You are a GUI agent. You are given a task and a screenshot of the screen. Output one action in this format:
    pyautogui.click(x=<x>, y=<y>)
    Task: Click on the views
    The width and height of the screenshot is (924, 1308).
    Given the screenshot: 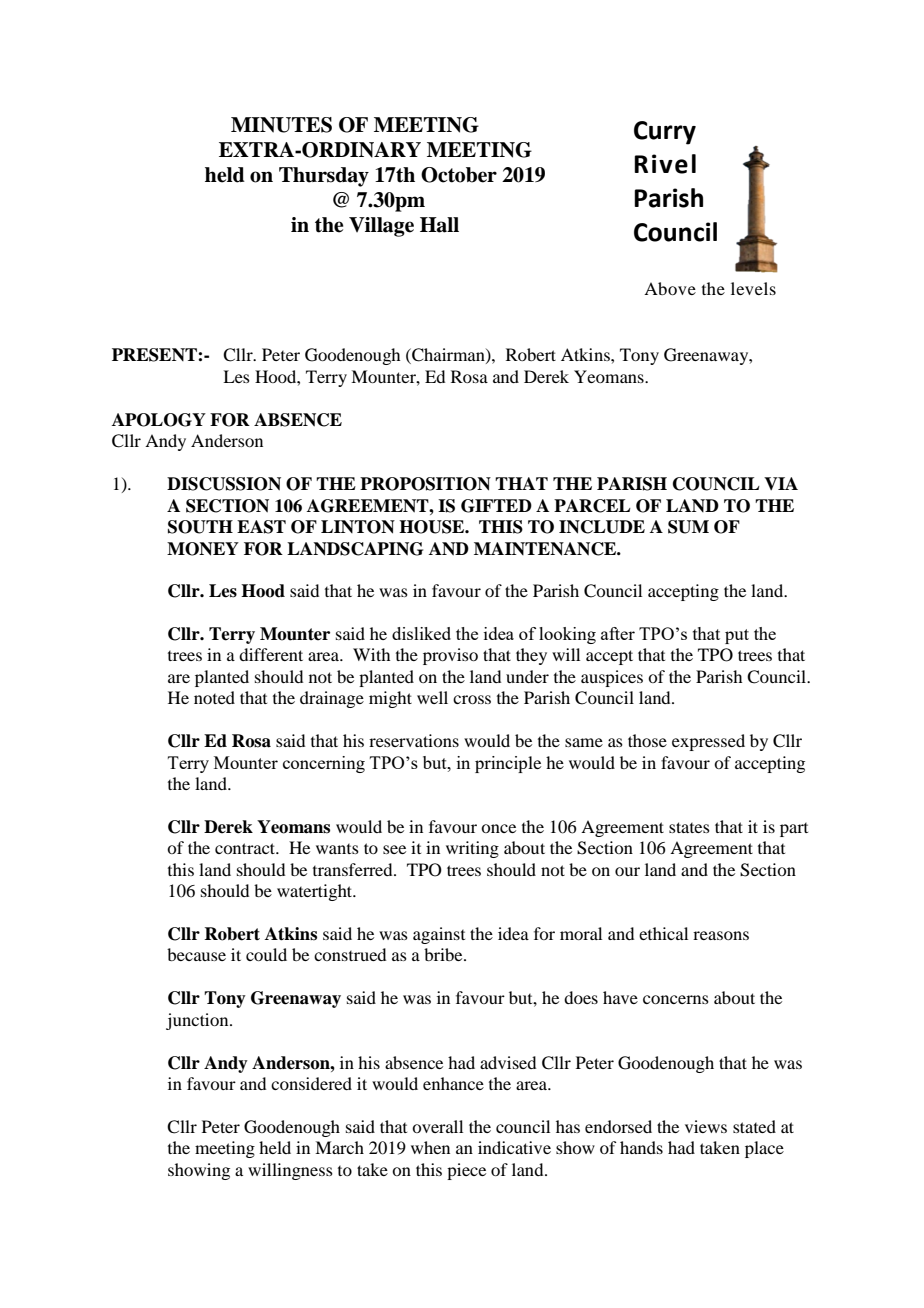 What is the action you would take?
    pyautogui.click(x=706, y=1126)
